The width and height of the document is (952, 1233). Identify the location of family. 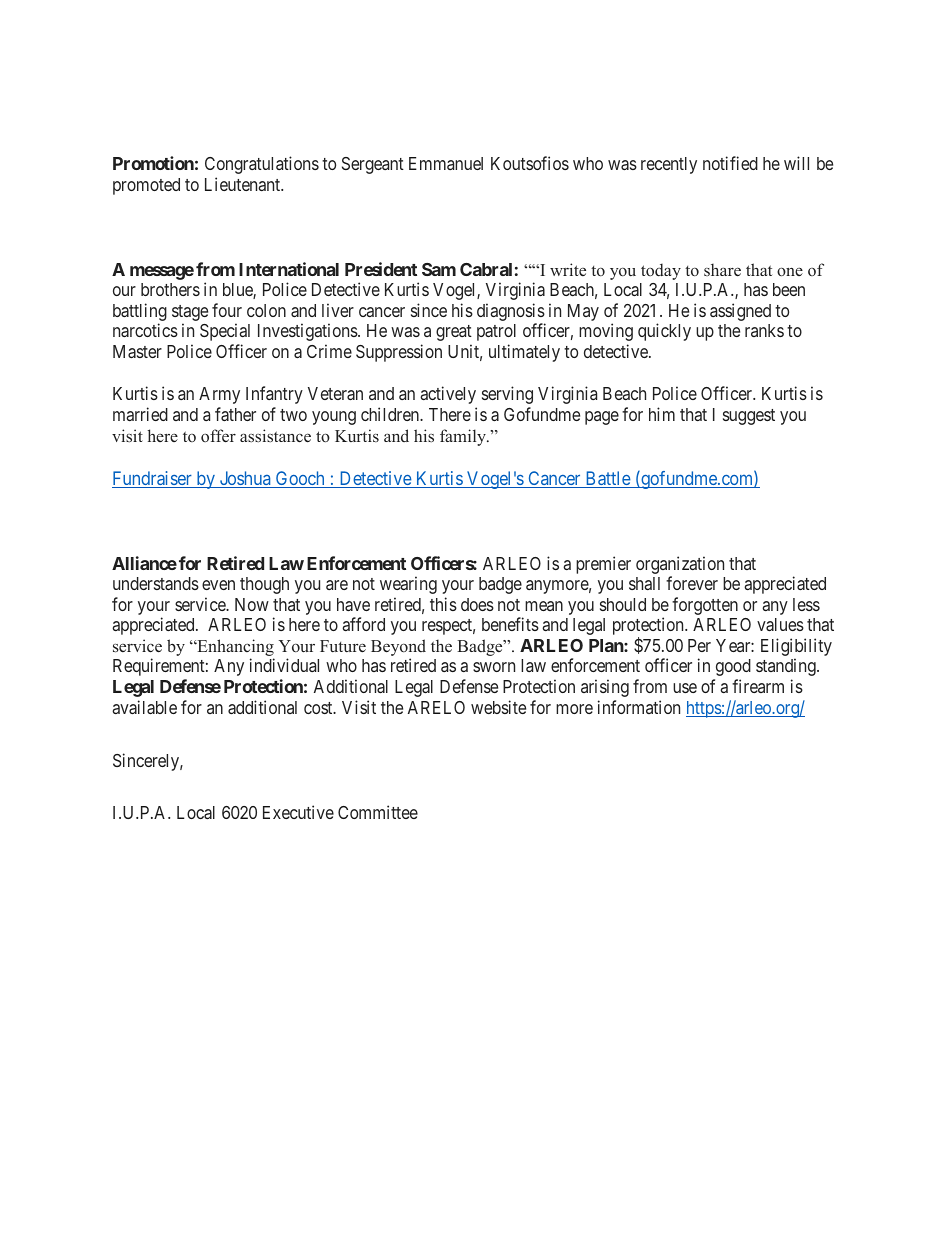
(464, 437).
